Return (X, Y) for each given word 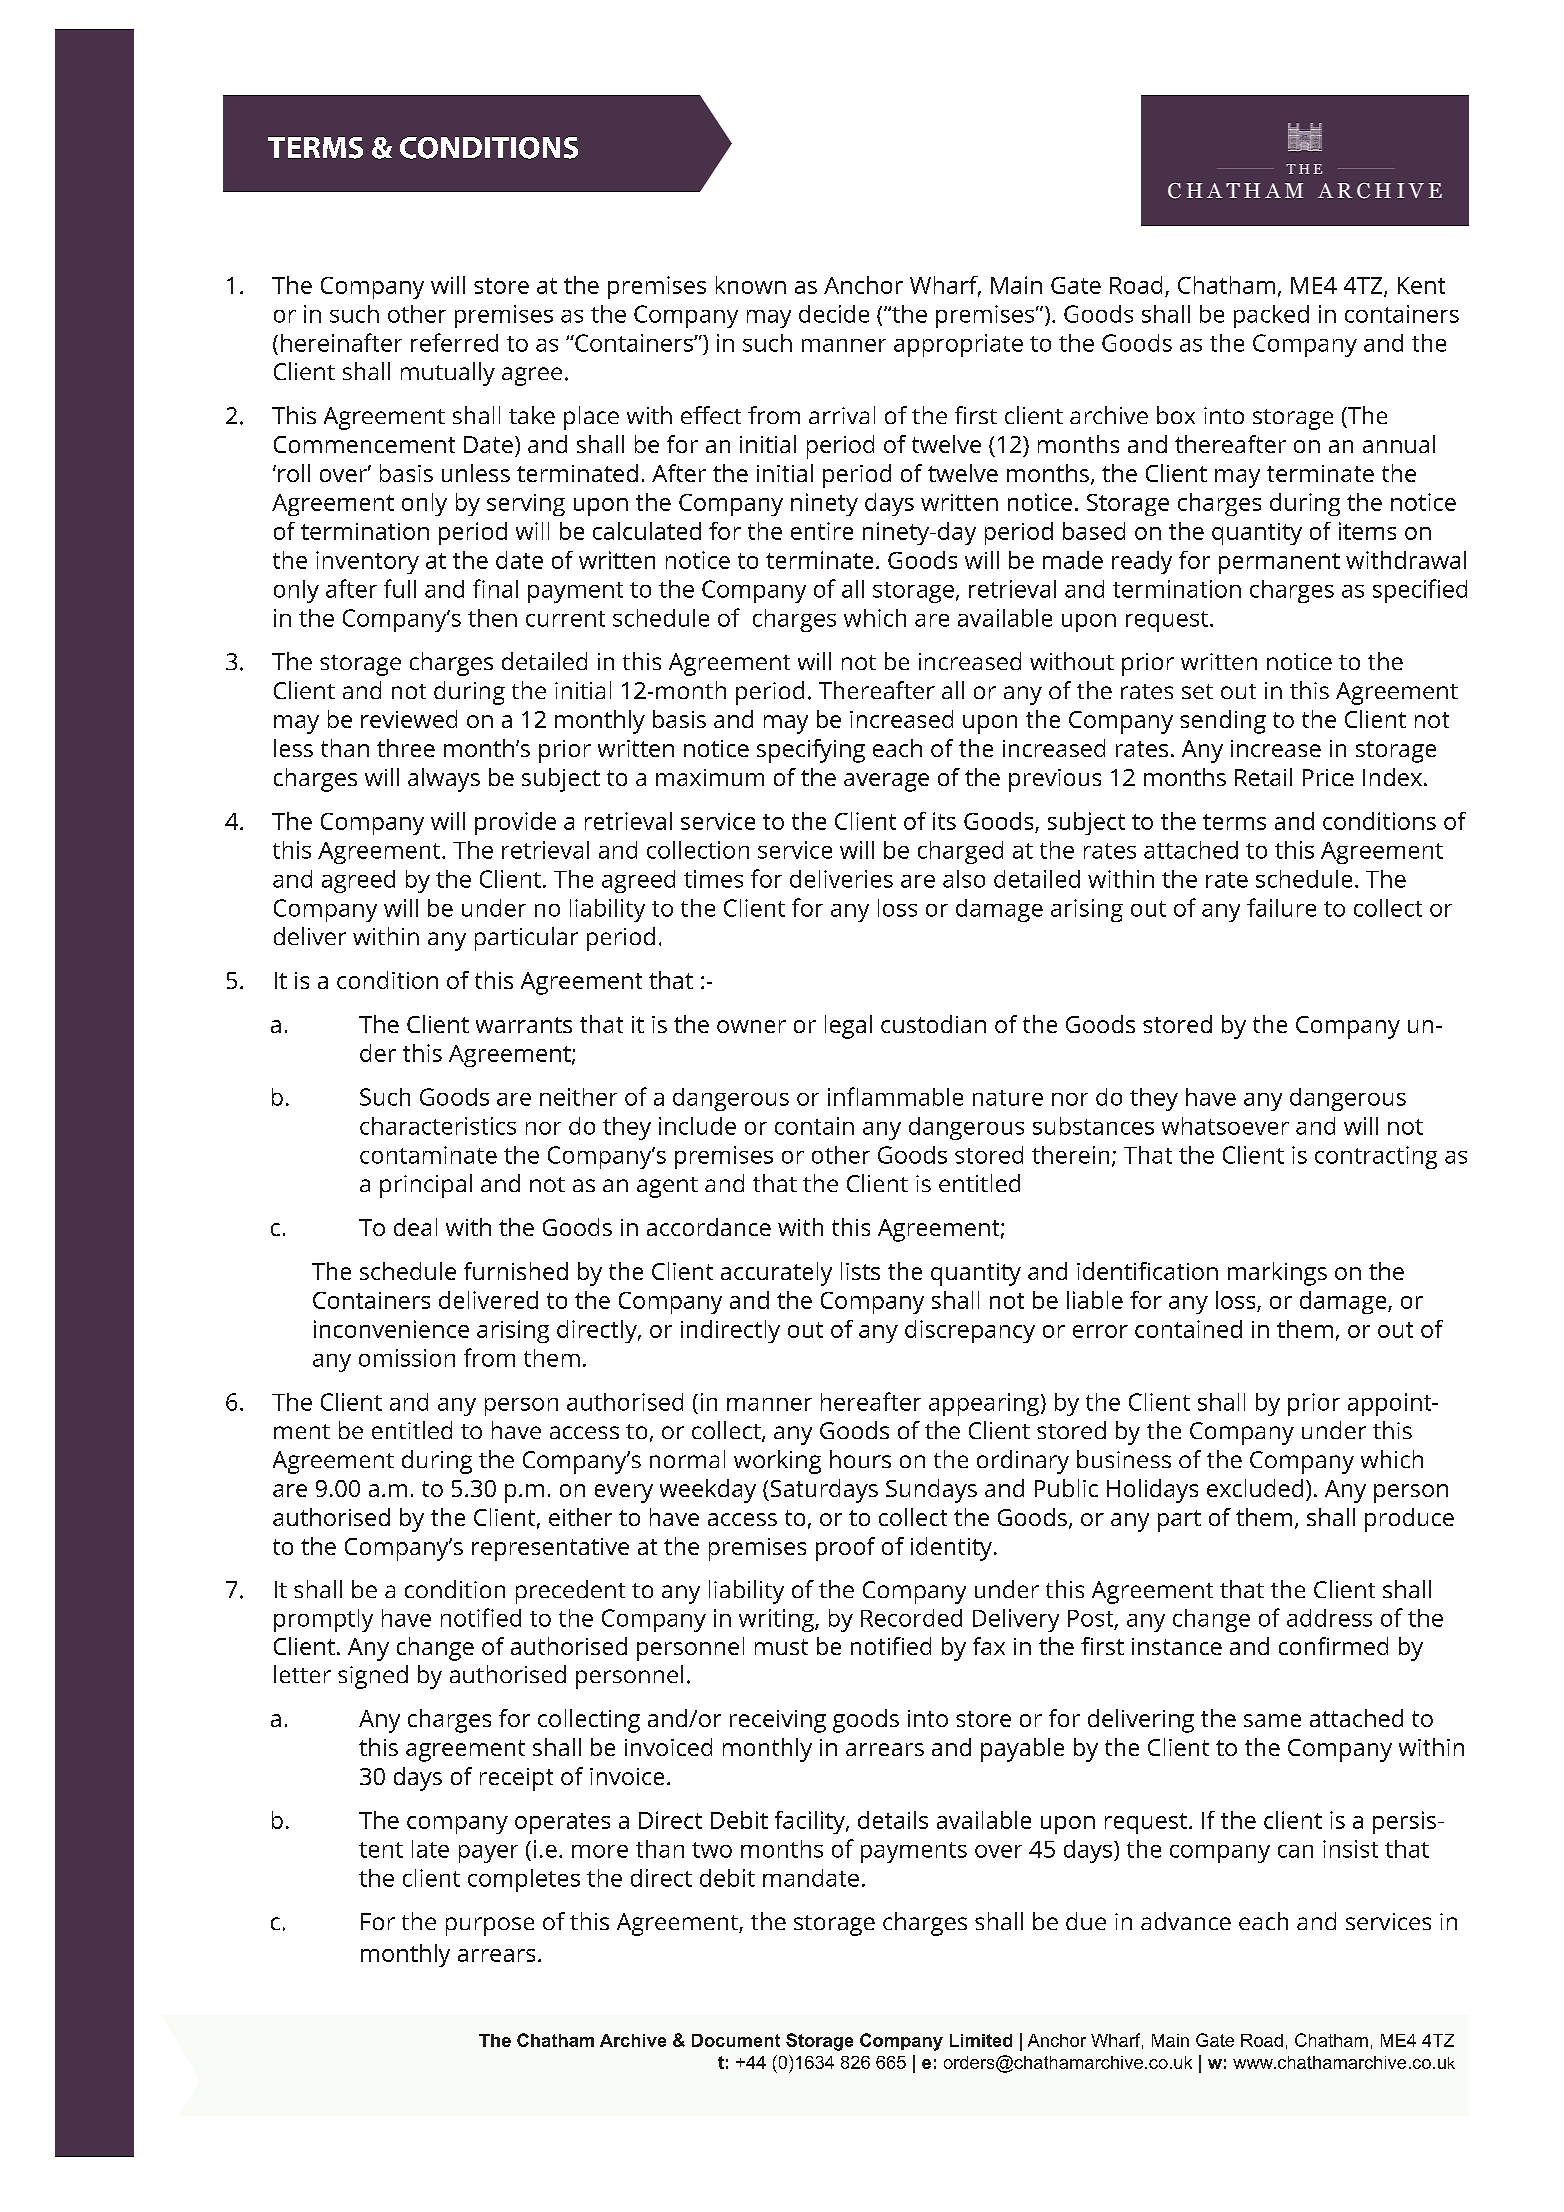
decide (834, 314)
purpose (490, 1926)
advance (1186, 1921)
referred (454, 342)
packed (1271, 316)
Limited (981, 2040)
